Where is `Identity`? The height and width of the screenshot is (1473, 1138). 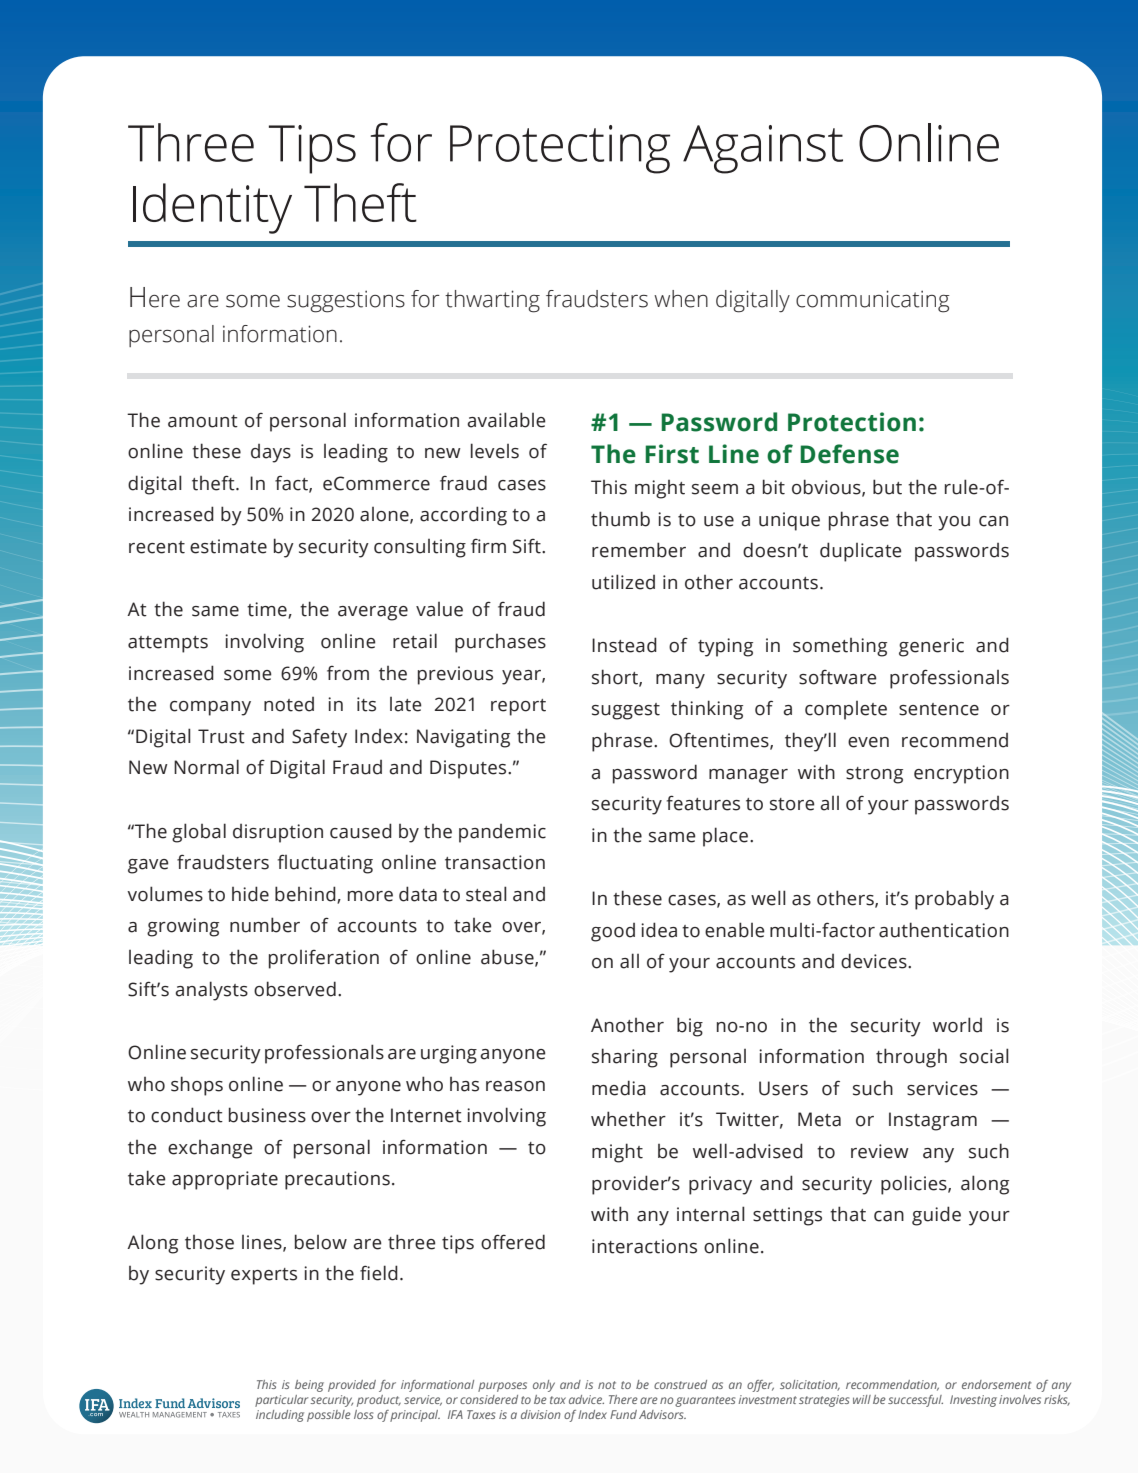 Identity is located at coordinates (212, 208).
